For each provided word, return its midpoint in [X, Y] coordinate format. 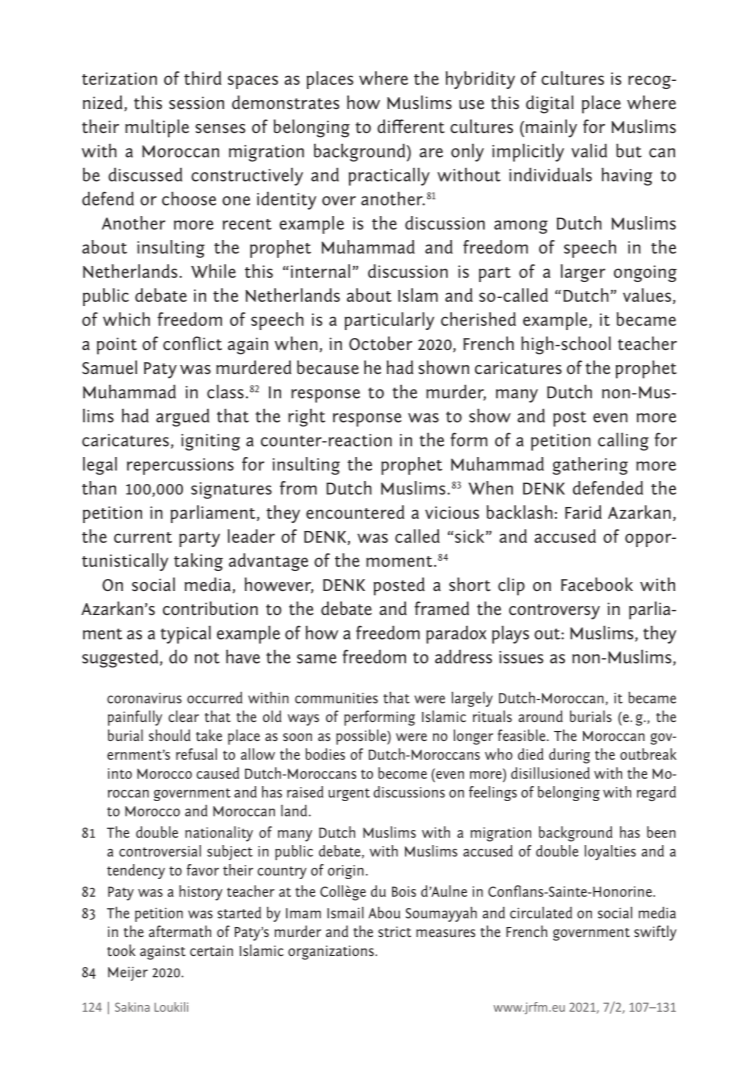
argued [182, 418]
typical [186, 635]
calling [623, 441]
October [380, 343]
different [411, 126]
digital [550, 104]
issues [521, 657]
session [196, 102]
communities [336, 698]
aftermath [180, 931]
